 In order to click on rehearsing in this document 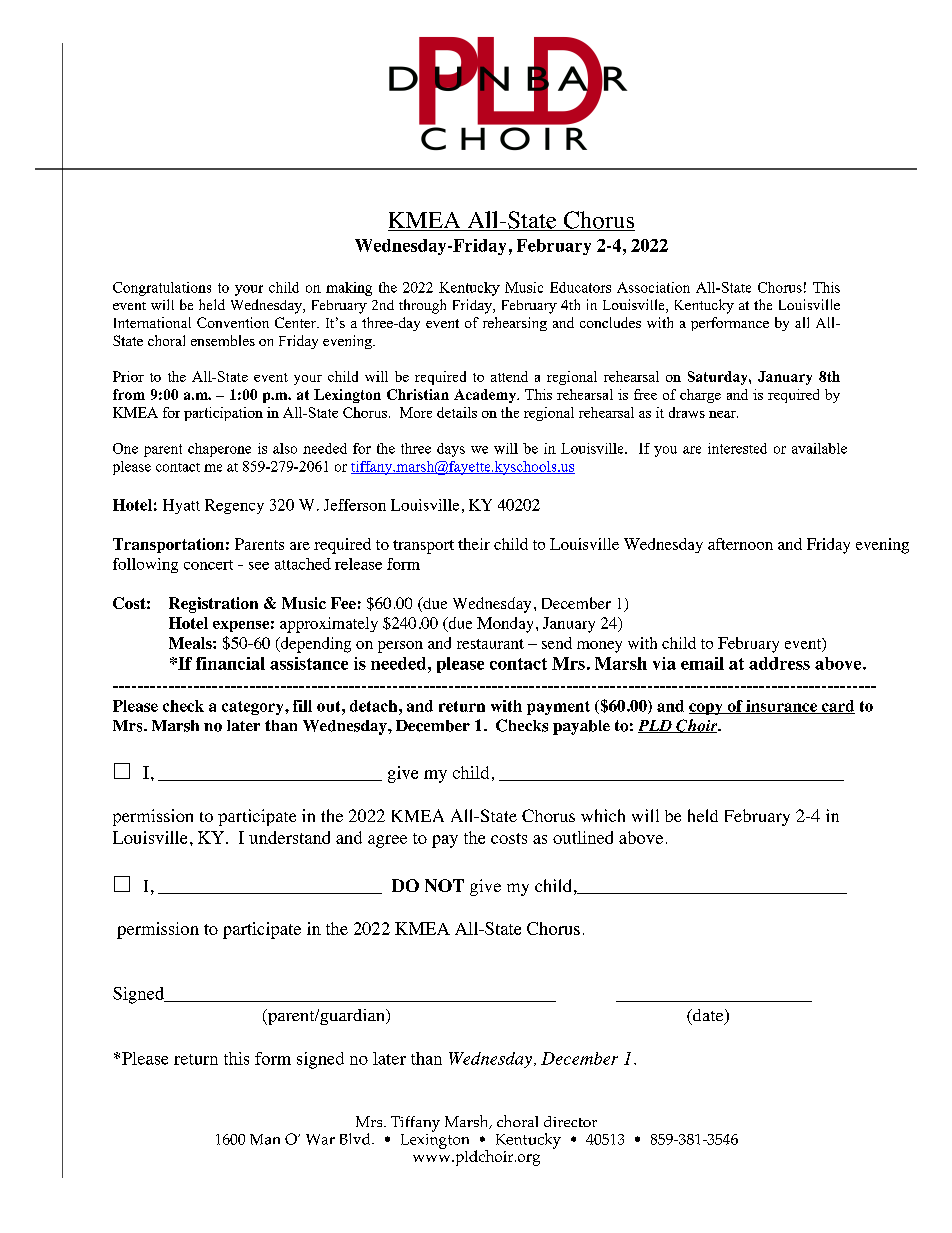, I will do `click(515, 324)`.
